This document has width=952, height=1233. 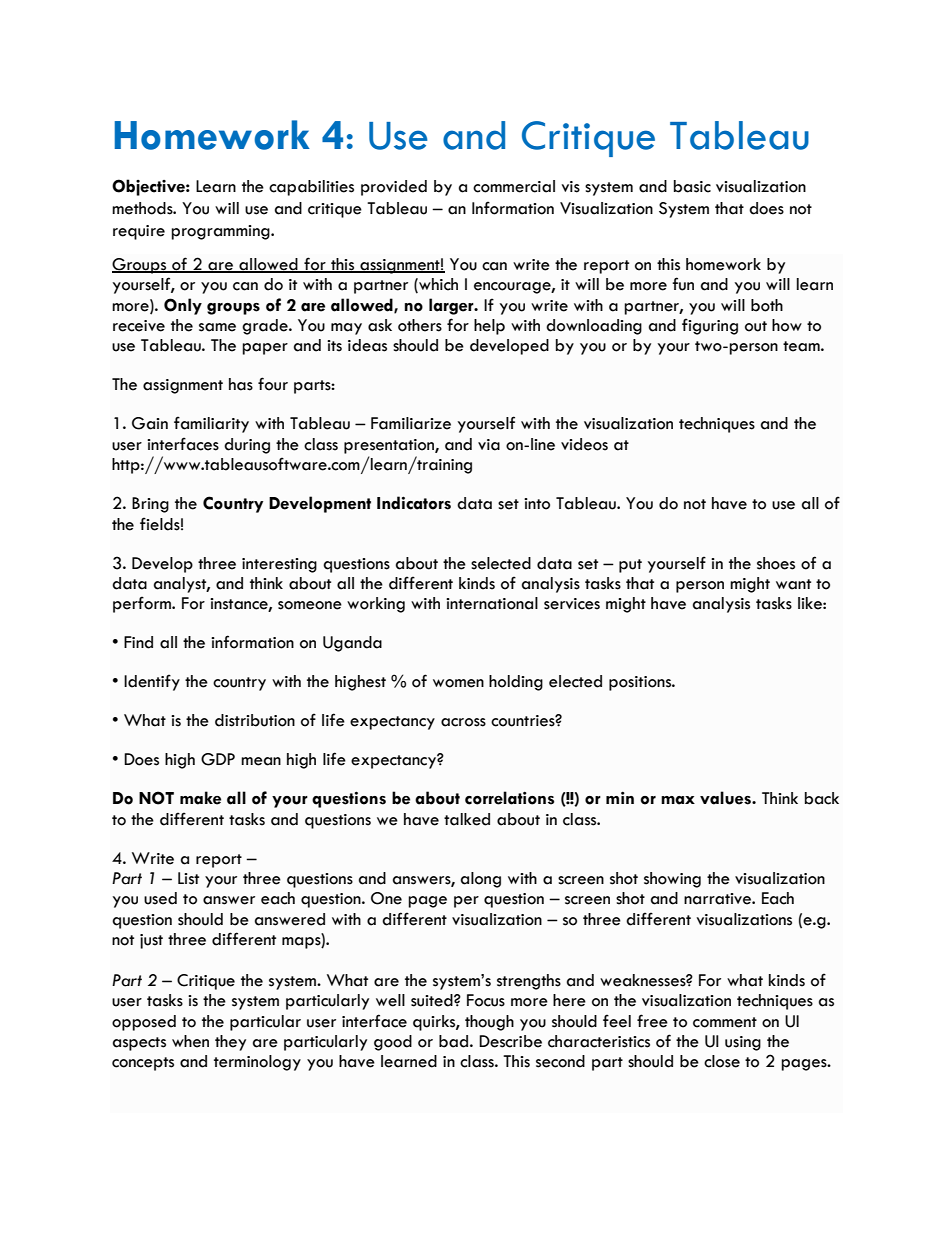 I want to click on programming, so click(x=221, y=232).
